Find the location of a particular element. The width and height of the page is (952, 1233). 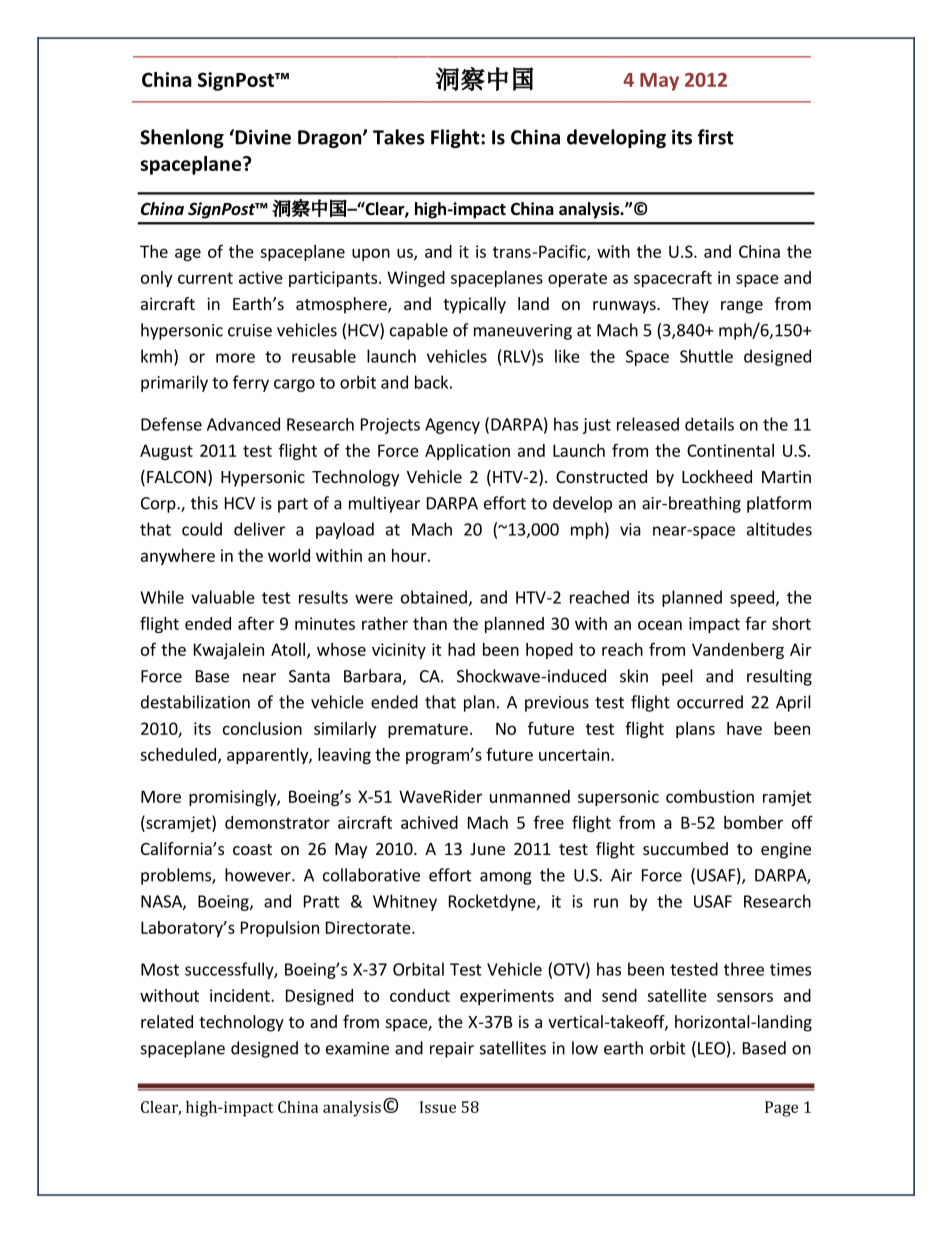

ferry is located at coordinates (251, 383).
